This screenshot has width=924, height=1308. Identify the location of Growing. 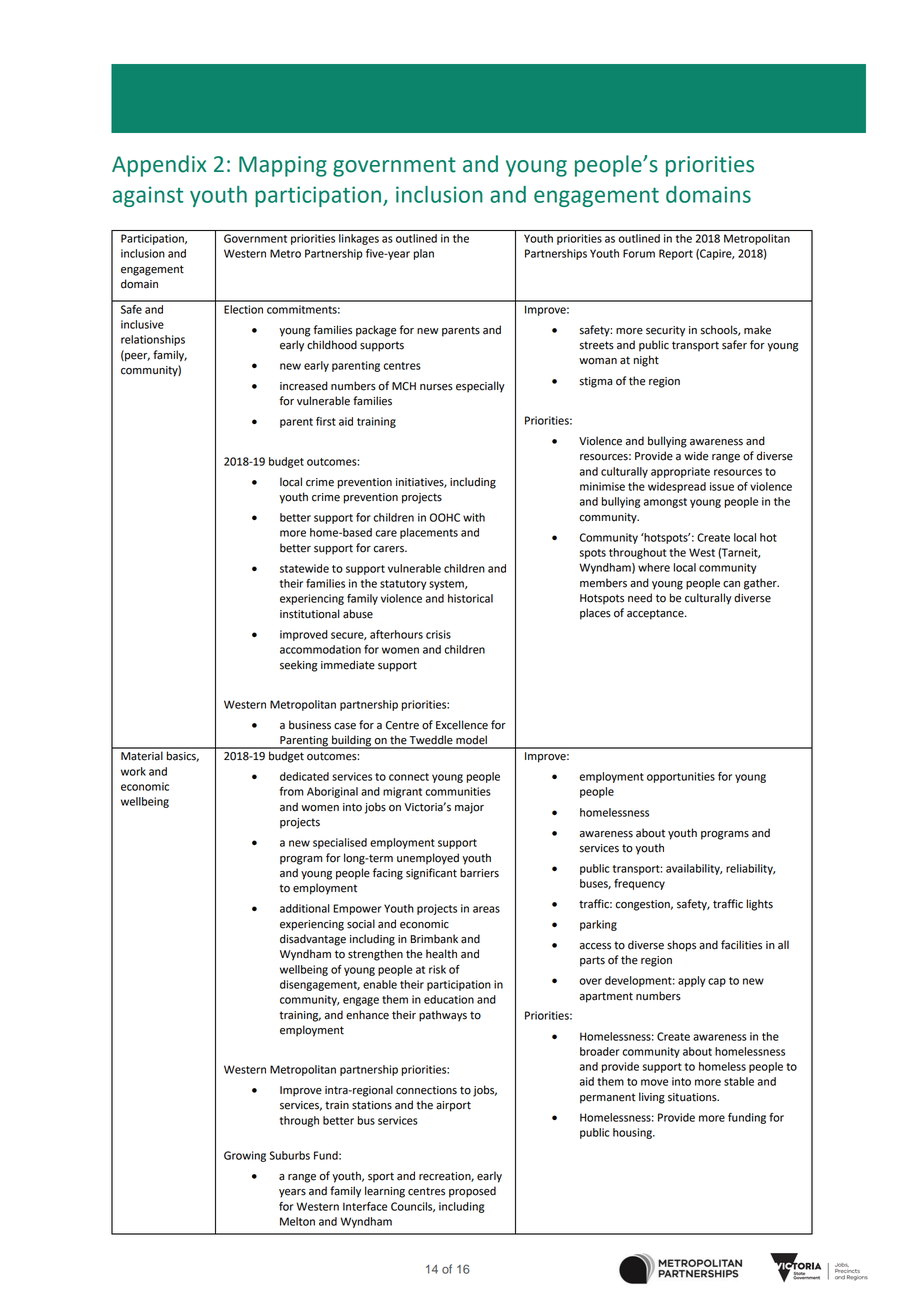
(245, 1156).
